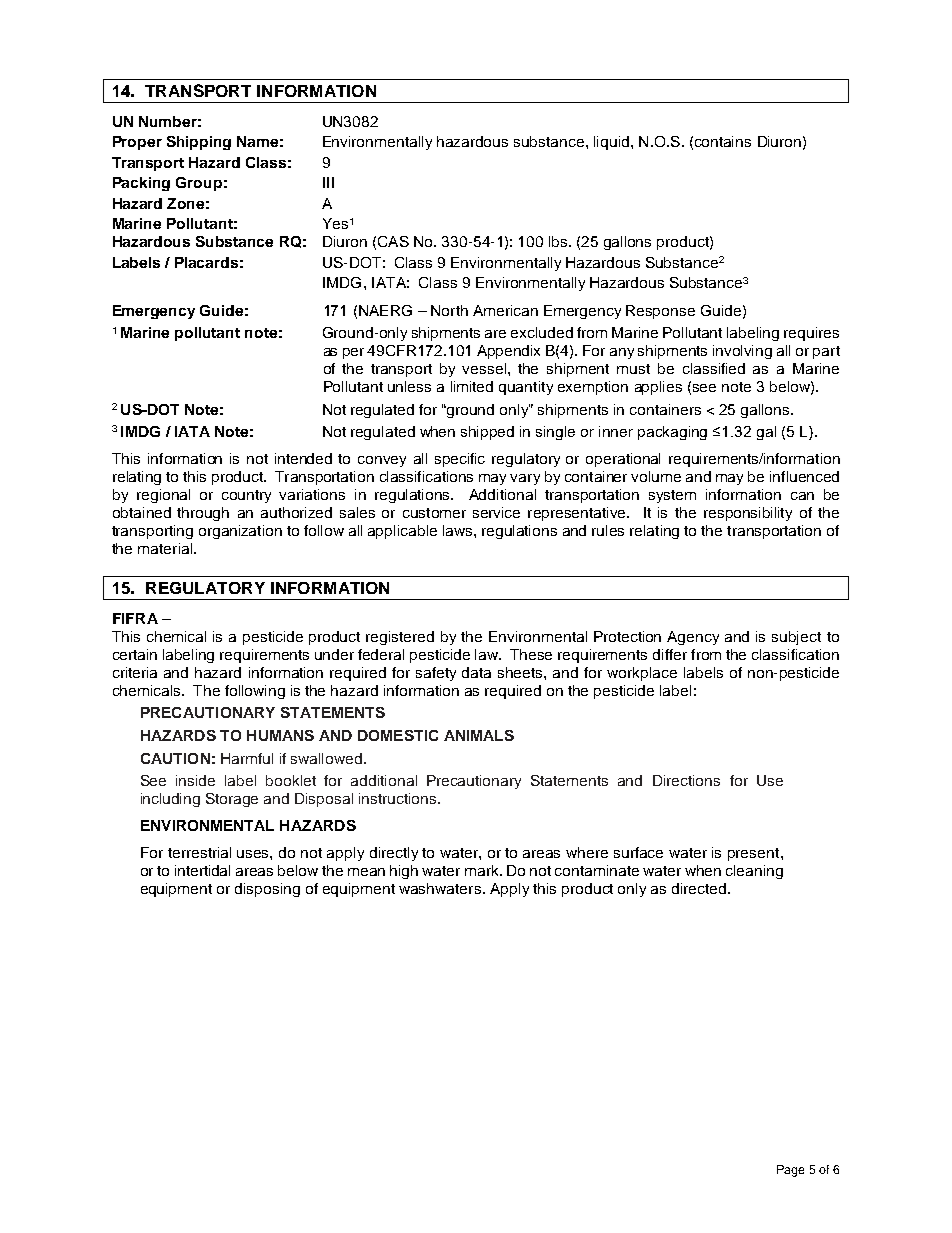  I want to click on Page, so click(790, 1171).
